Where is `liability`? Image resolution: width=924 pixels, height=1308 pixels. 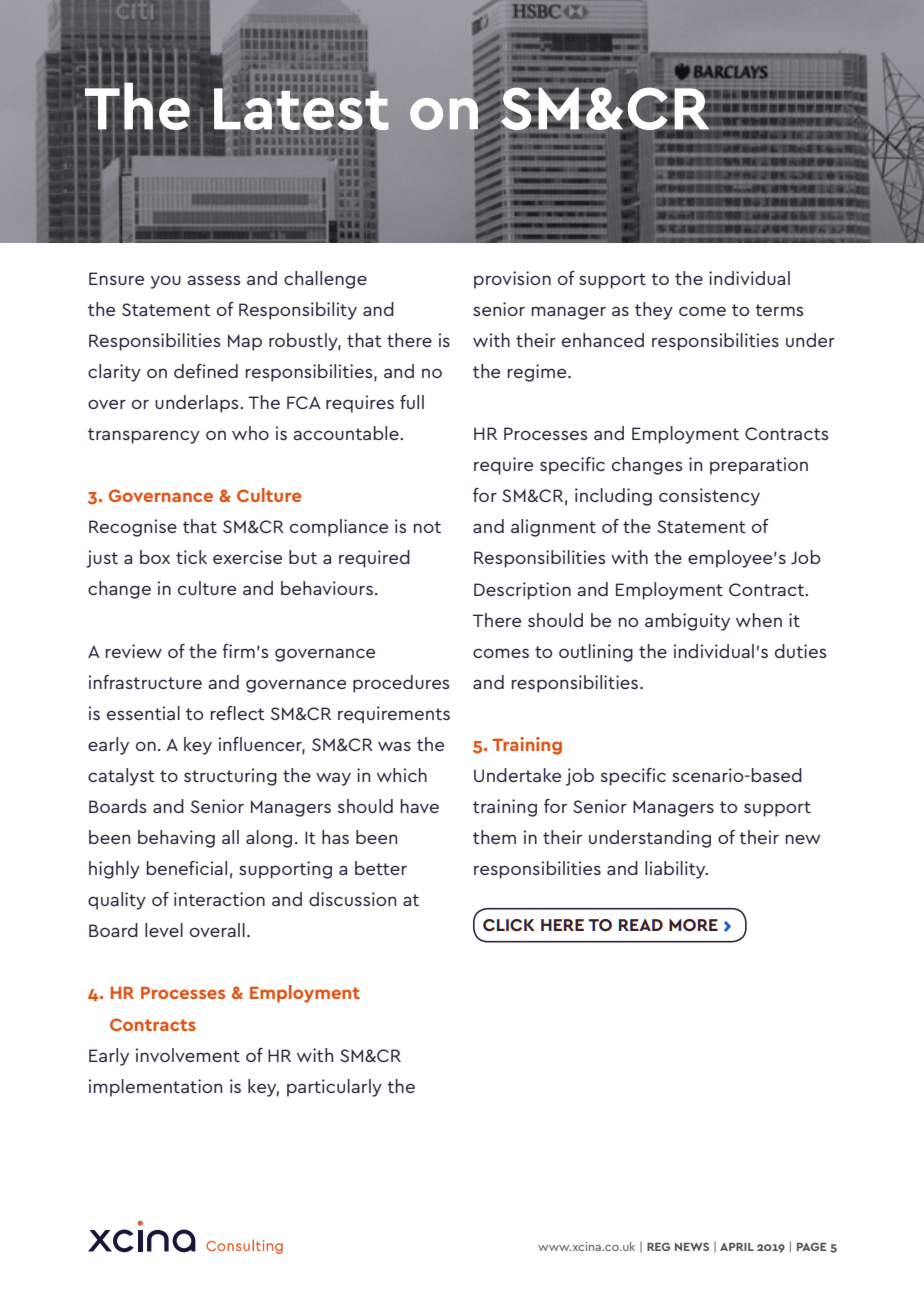
liability is located at coordinates (676, 870).
